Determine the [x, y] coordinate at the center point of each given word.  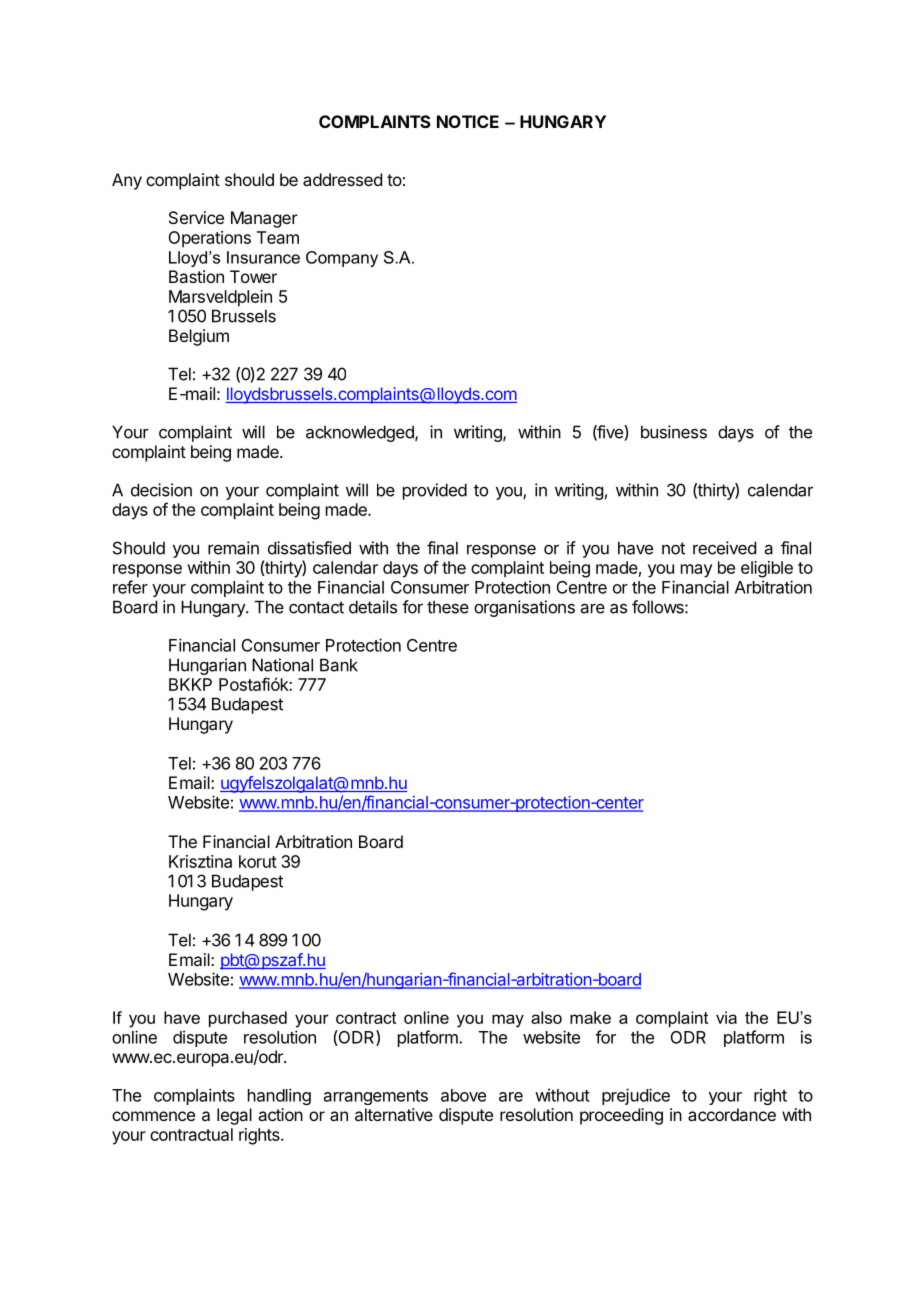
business [674, 432]
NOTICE [468, 121]
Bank [339, 665]
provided [435, 491]
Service [196, 217]
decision [161, 490]
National [282, 665]
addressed [342, 179]
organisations [524, 608]
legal [234, 1116]
